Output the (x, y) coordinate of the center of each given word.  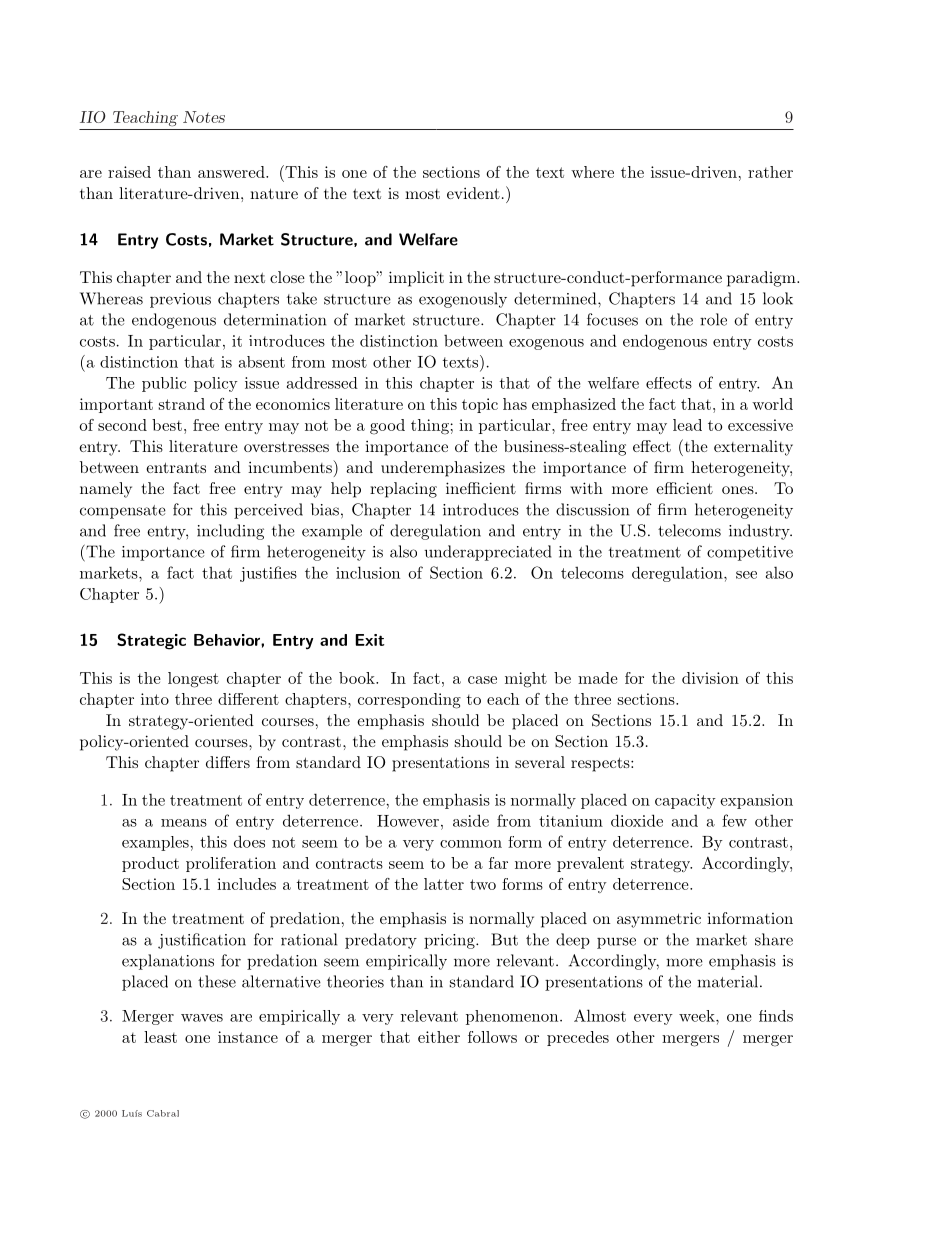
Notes (204, 117)
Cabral (163, 1113)
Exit (370, 640)
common (471, 844)
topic (480, 405)
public (164, 384)
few (734, 820)
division (710, 678)
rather (770, 172)
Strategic (151, 641)
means (184, 823)
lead (687, 425)
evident (473, 193)
